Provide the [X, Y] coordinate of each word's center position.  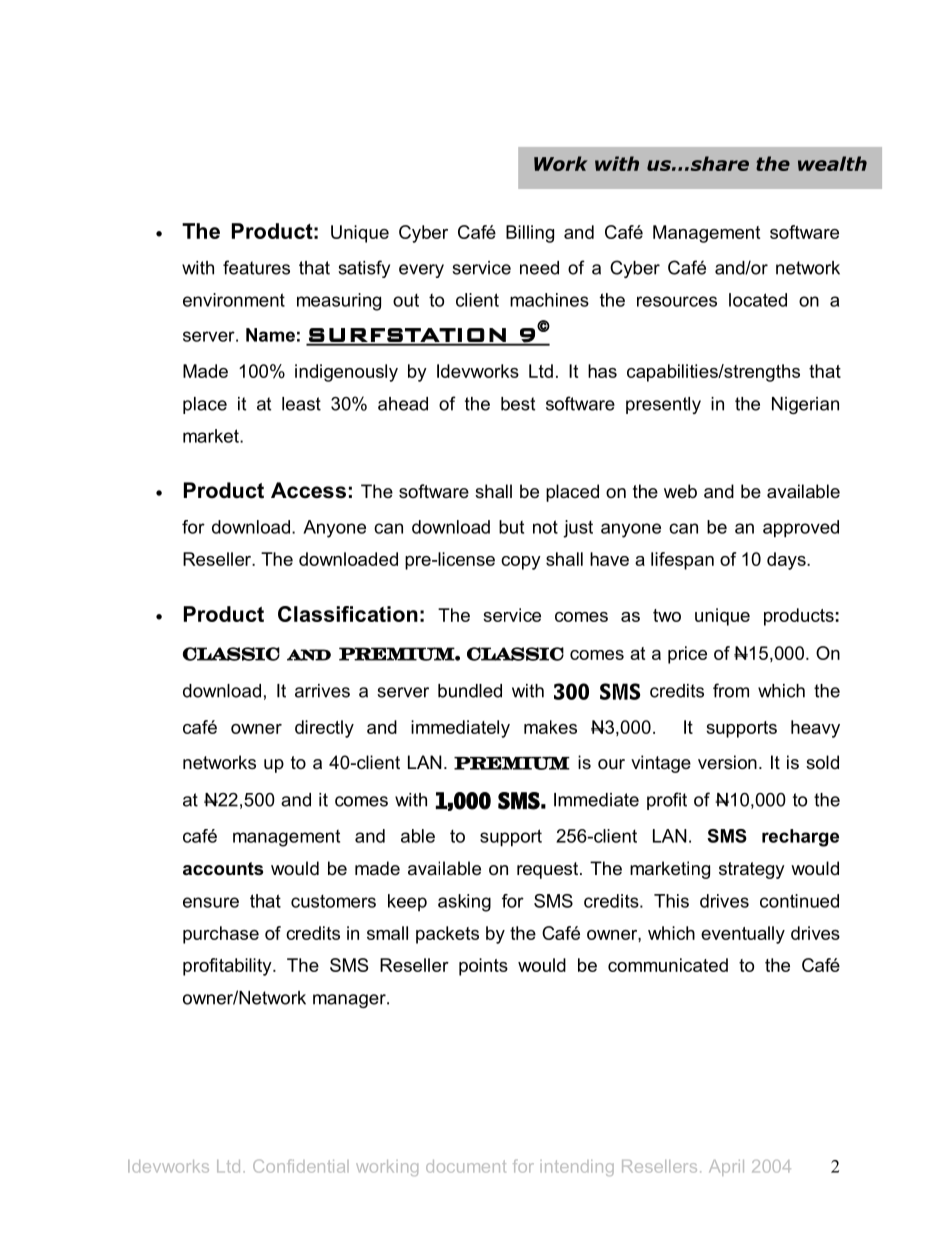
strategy [752, 870]
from [731, 690]
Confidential [301, 1166]
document [466, 1166]
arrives [322, 691]
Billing [530, 234]
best [518, 404]
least [301, 404]
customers [333, 901]
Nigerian [805, 405]
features [256, 267]
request [549, 870]
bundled [470, 691]
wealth [832, 163]
